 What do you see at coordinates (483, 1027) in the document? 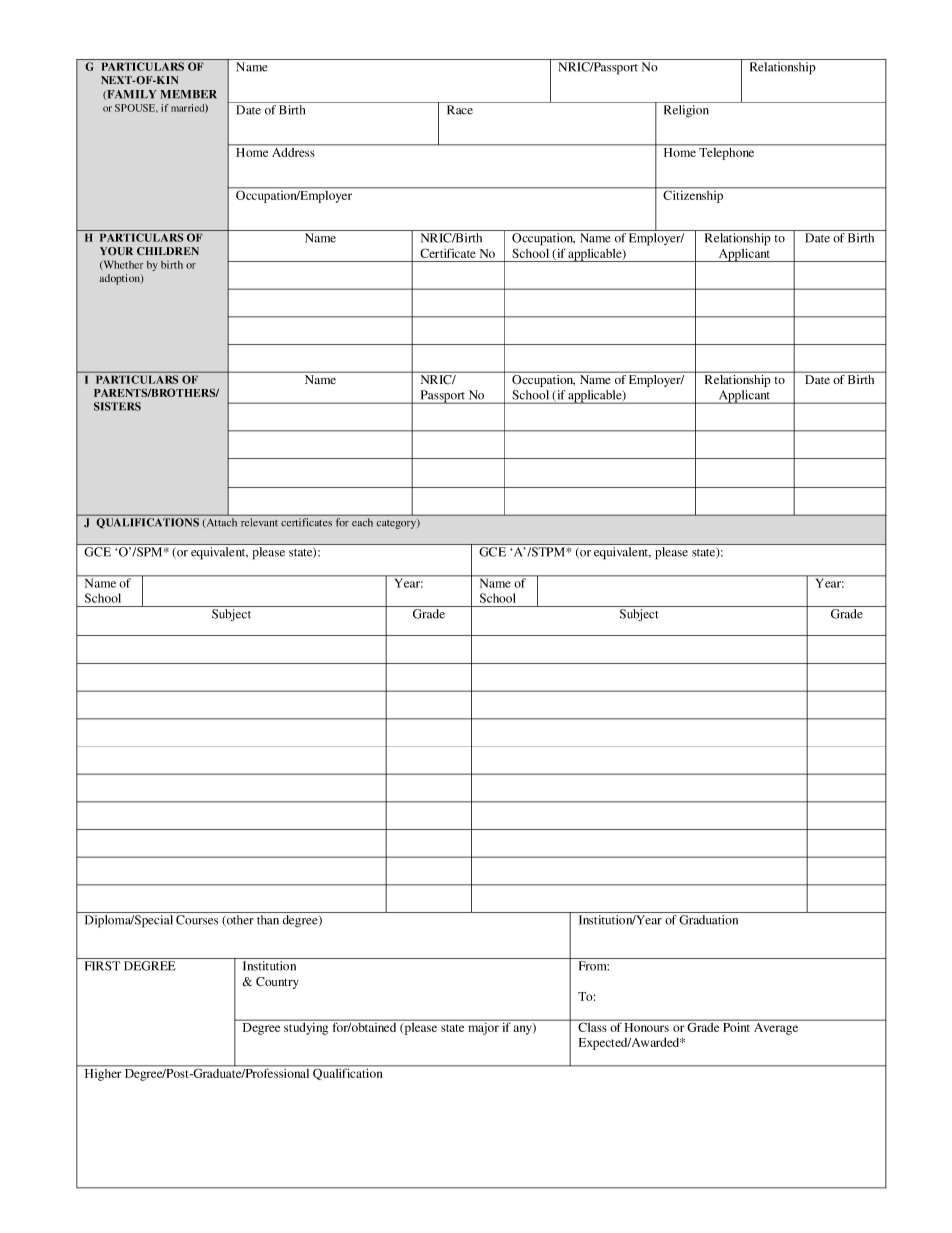
I see `major` at bounding box center [483, 1027].
